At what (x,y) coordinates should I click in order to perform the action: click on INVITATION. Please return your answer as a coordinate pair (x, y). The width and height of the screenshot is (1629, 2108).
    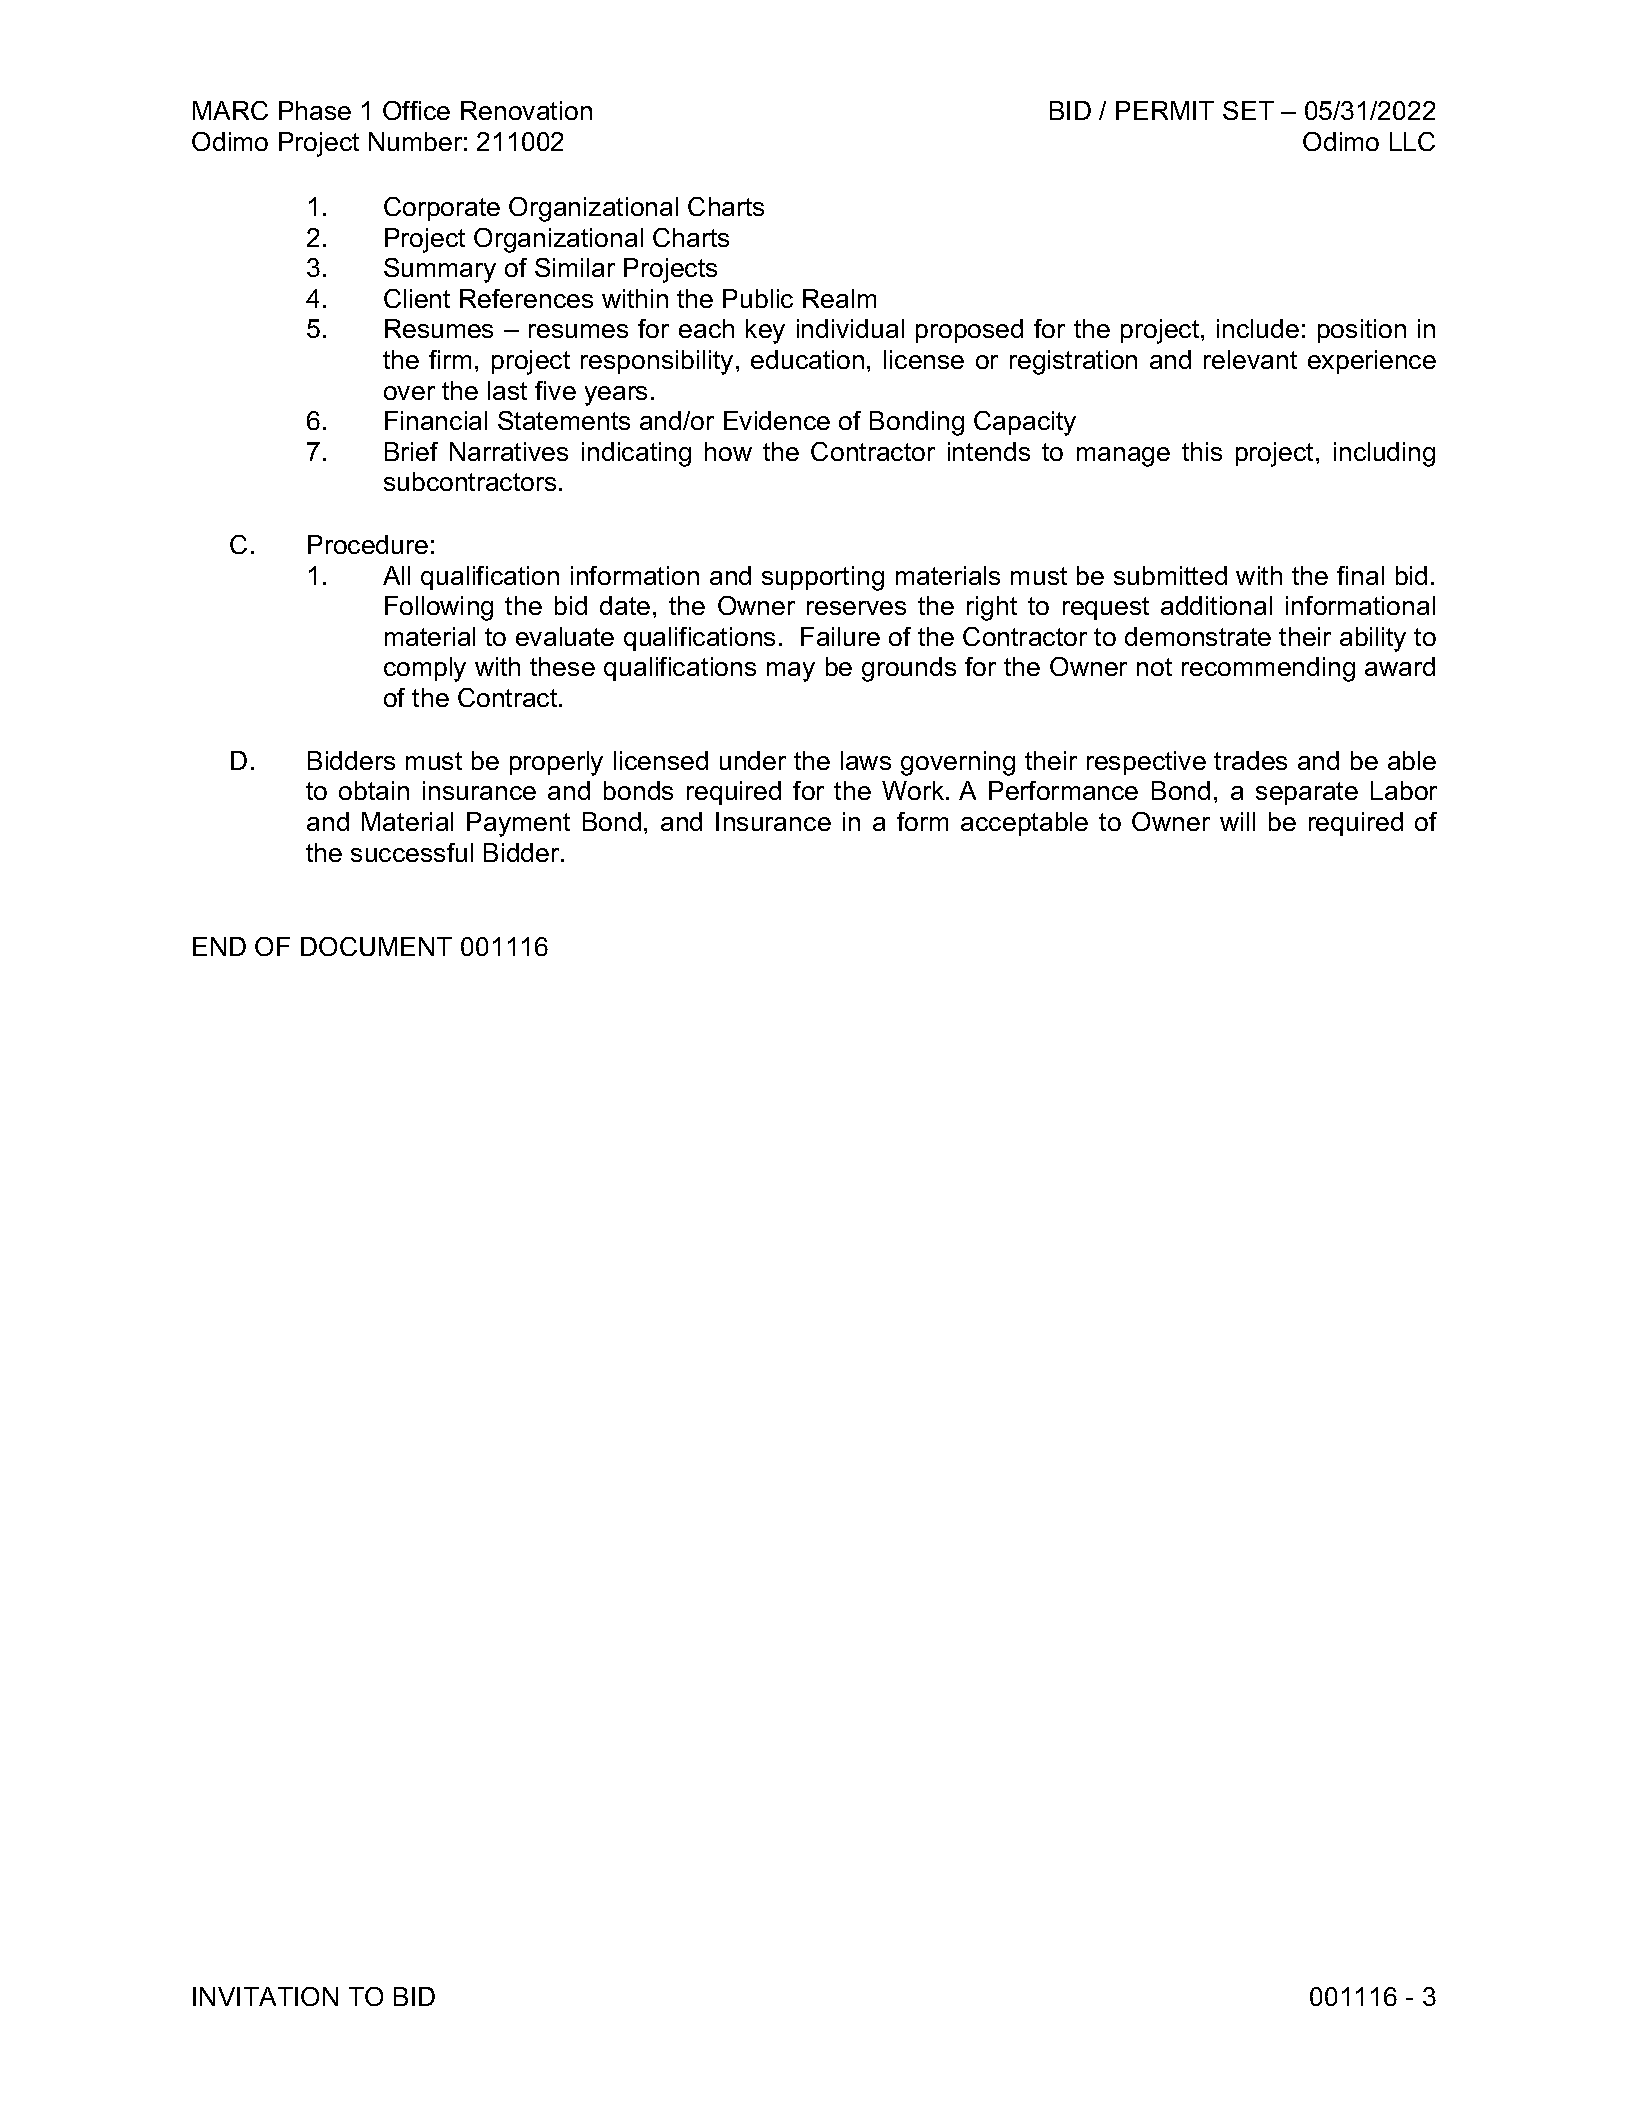
    Looking at the image, I should click on (265, 1996).
